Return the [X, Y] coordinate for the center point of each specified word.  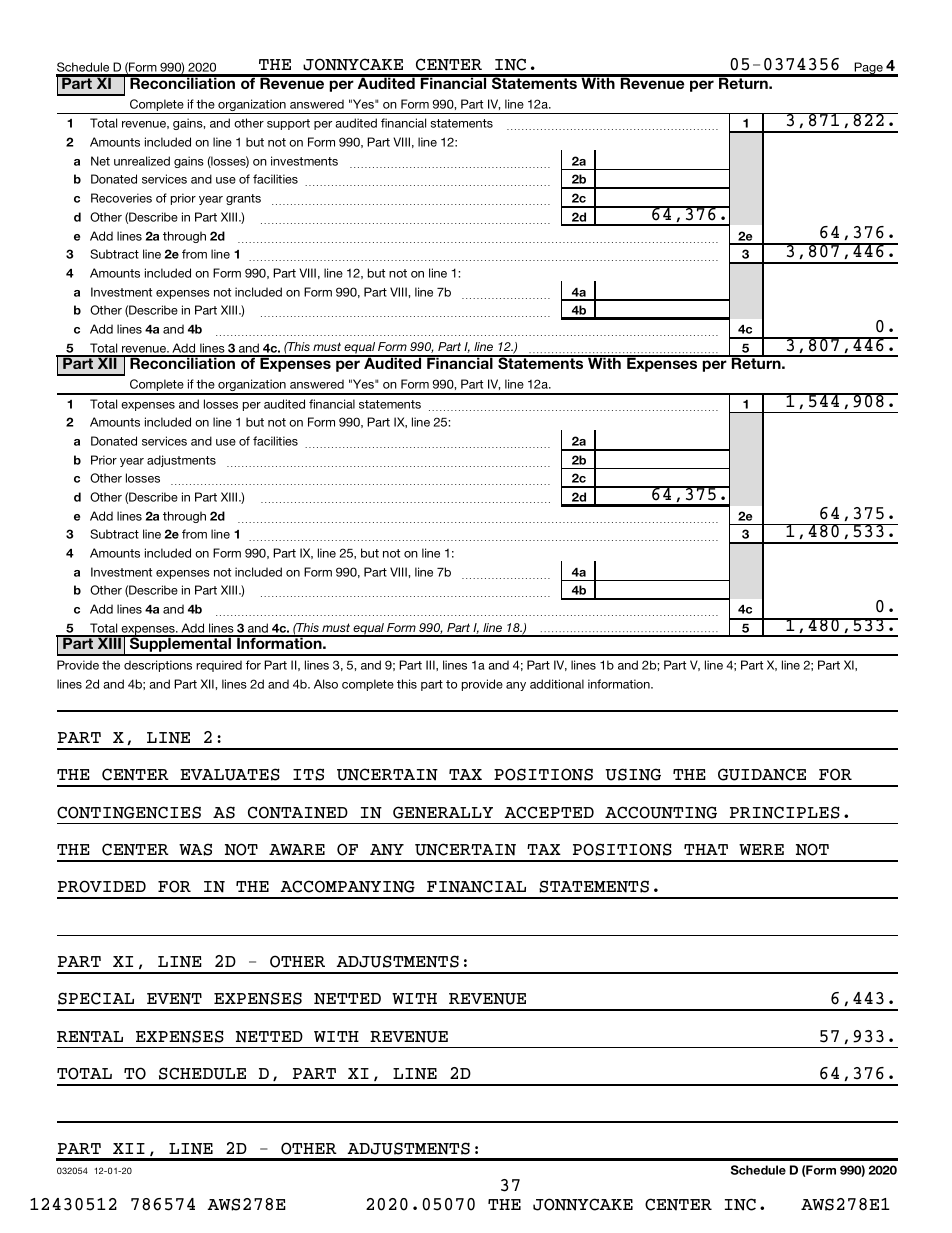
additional [557, 684]
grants [243, 199]
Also [326, 684]
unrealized [142, 161]
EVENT [174, 999]
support [288, 124]
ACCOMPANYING [347, 886]
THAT [706, 849]
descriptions [158, 666]
